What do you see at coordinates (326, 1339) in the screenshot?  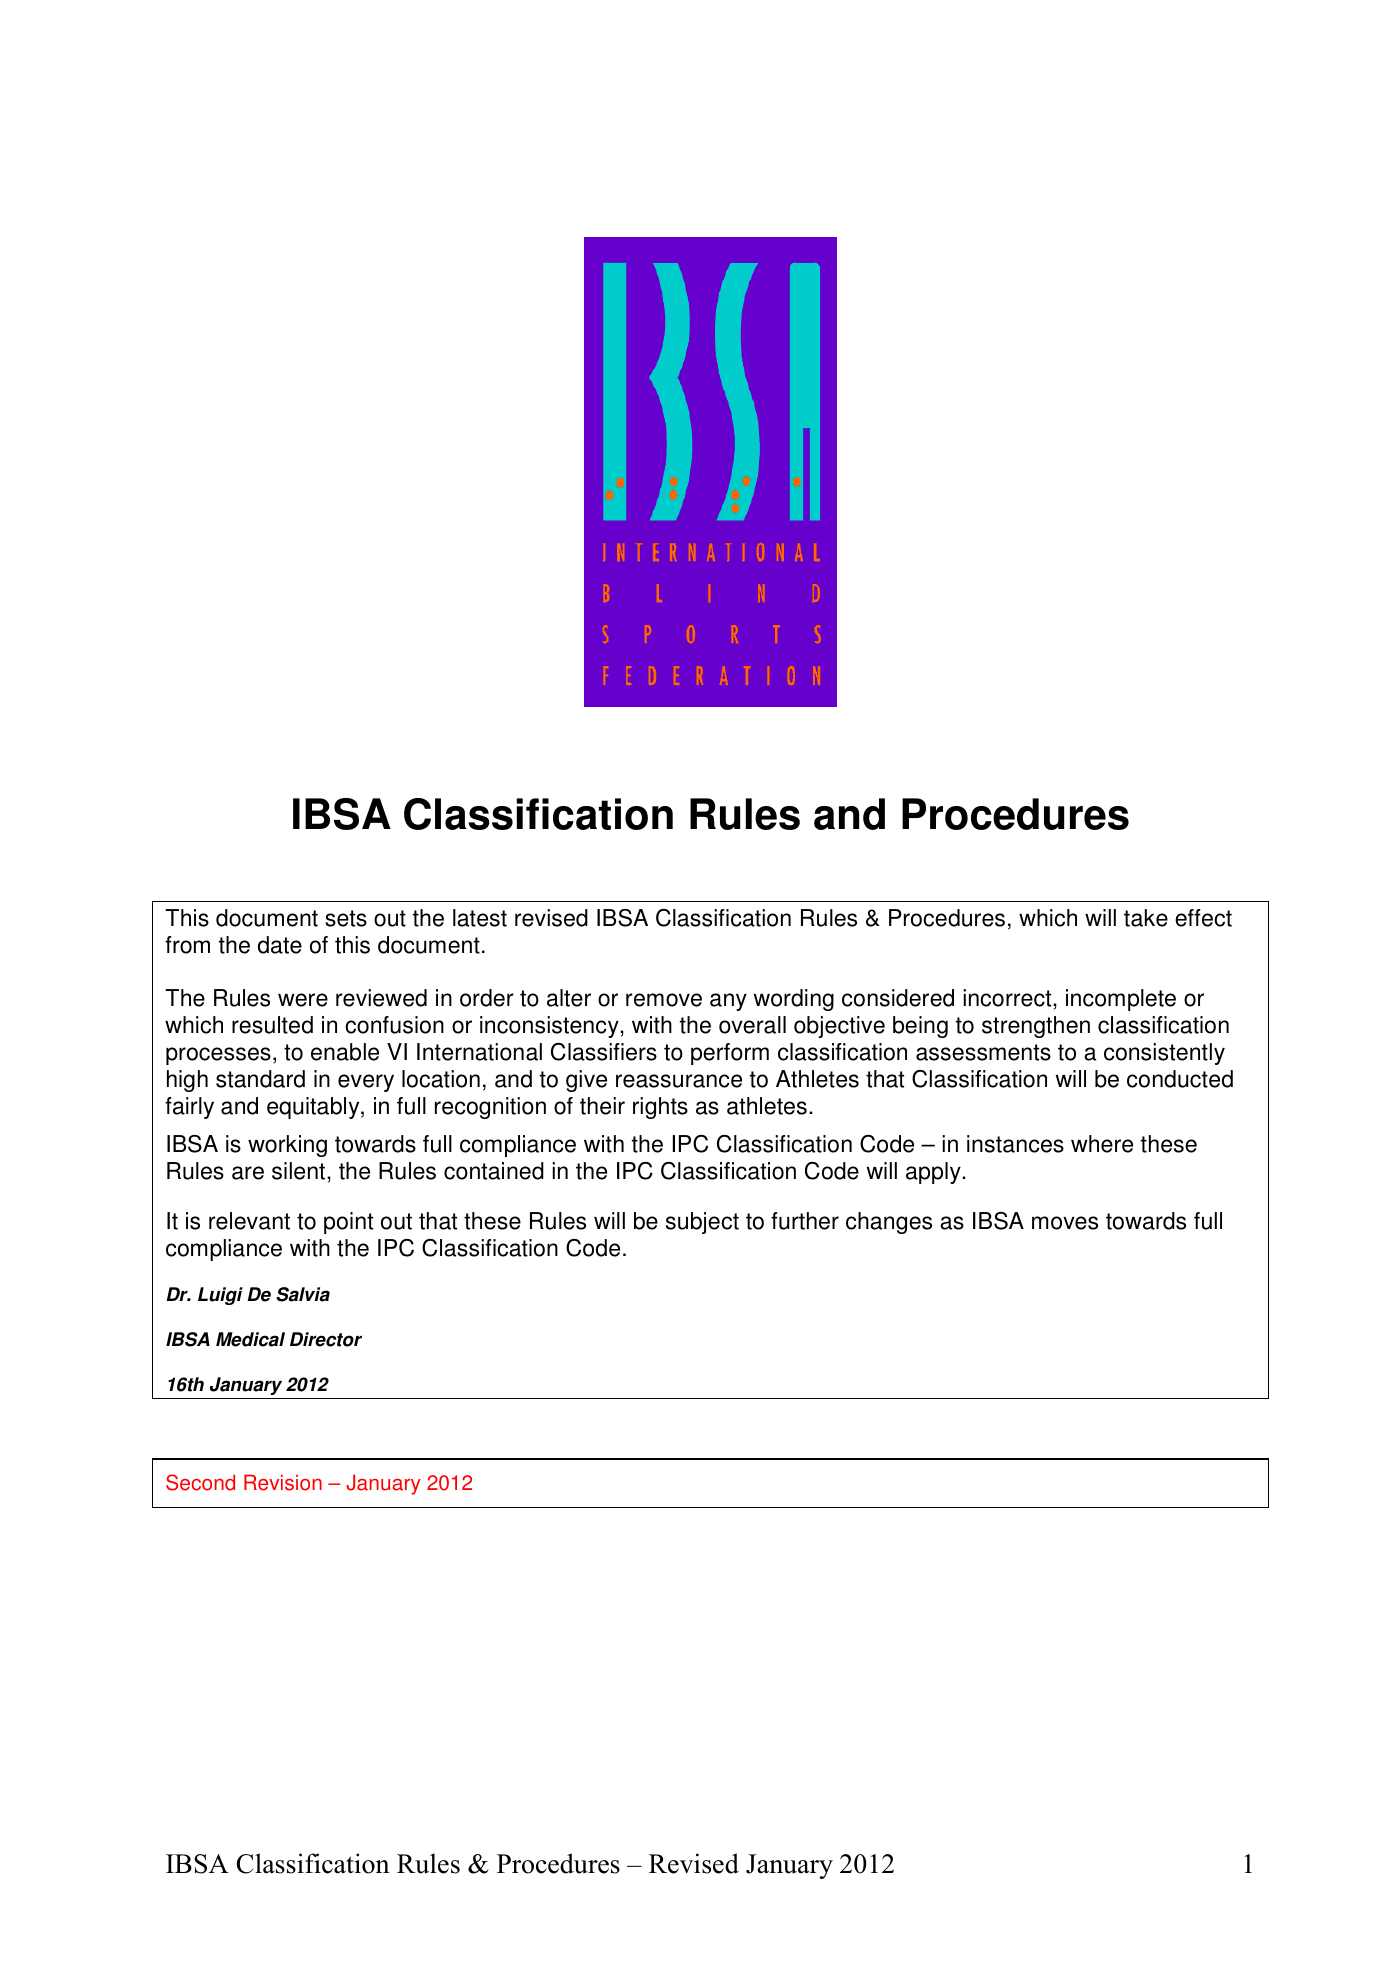 I see `Director` at bounding box center [326, 1339].
